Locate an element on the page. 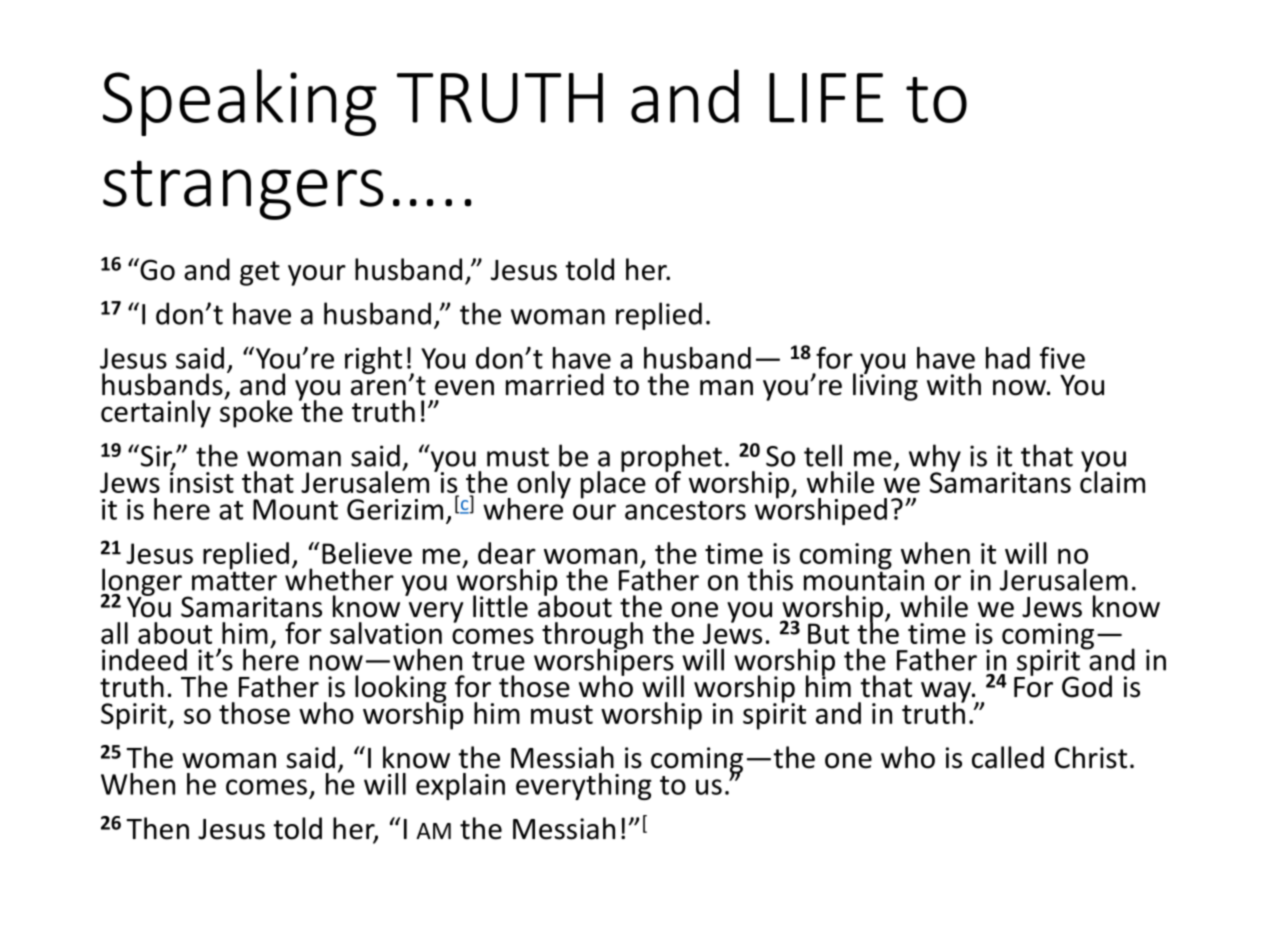 The height and width of the document is (952, 1270). Then is located at coordinates (157, 828).
